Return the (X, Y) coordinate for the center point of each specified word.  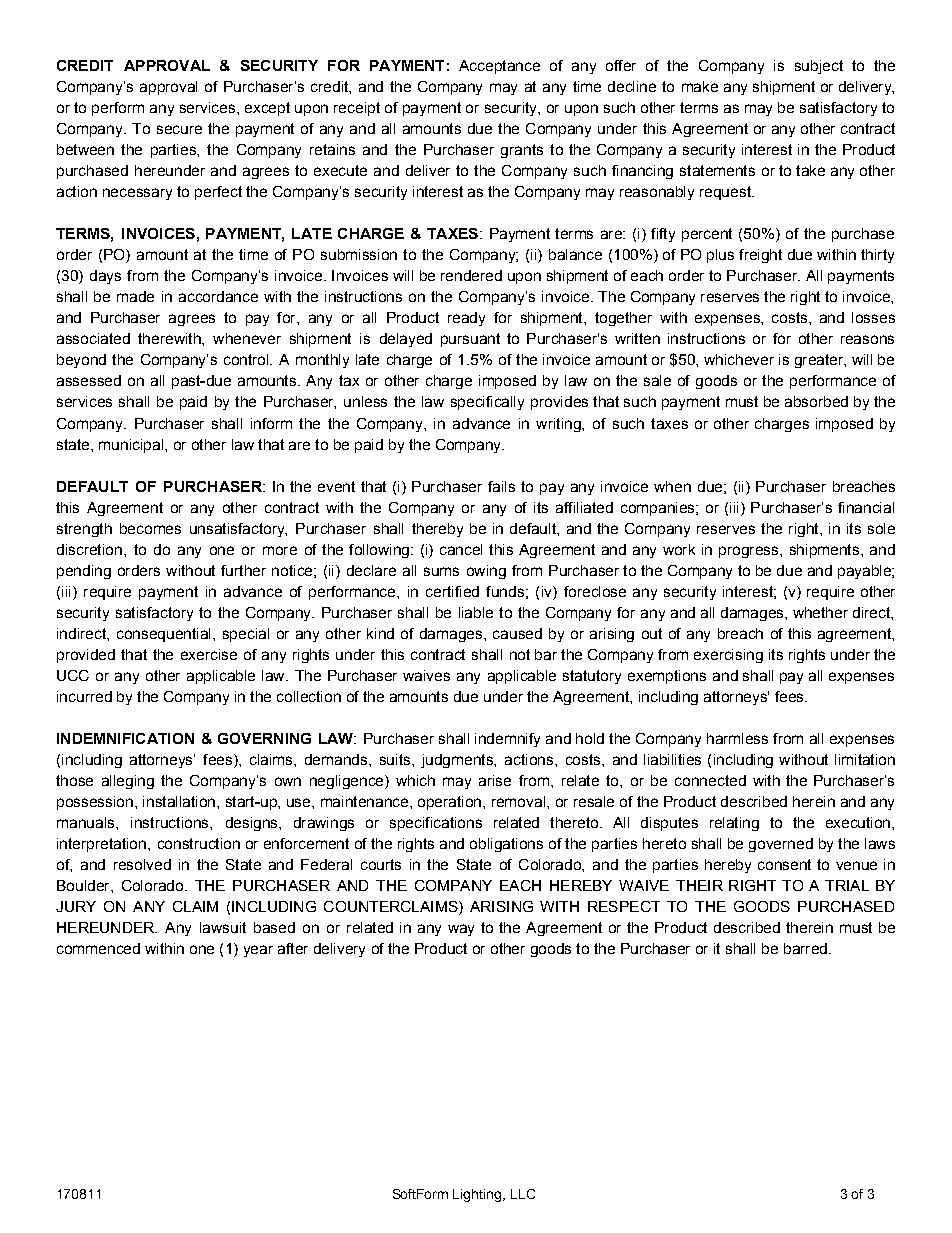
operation (449, 803)
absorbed (816, 401)
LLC (523, 1194)
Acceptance (499, 67)
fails (501, 486)
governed (781, 845)
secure (179, 129)
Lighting (478, 1195)
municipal (131, 446)
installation (179, 801)
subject (819, 67)
